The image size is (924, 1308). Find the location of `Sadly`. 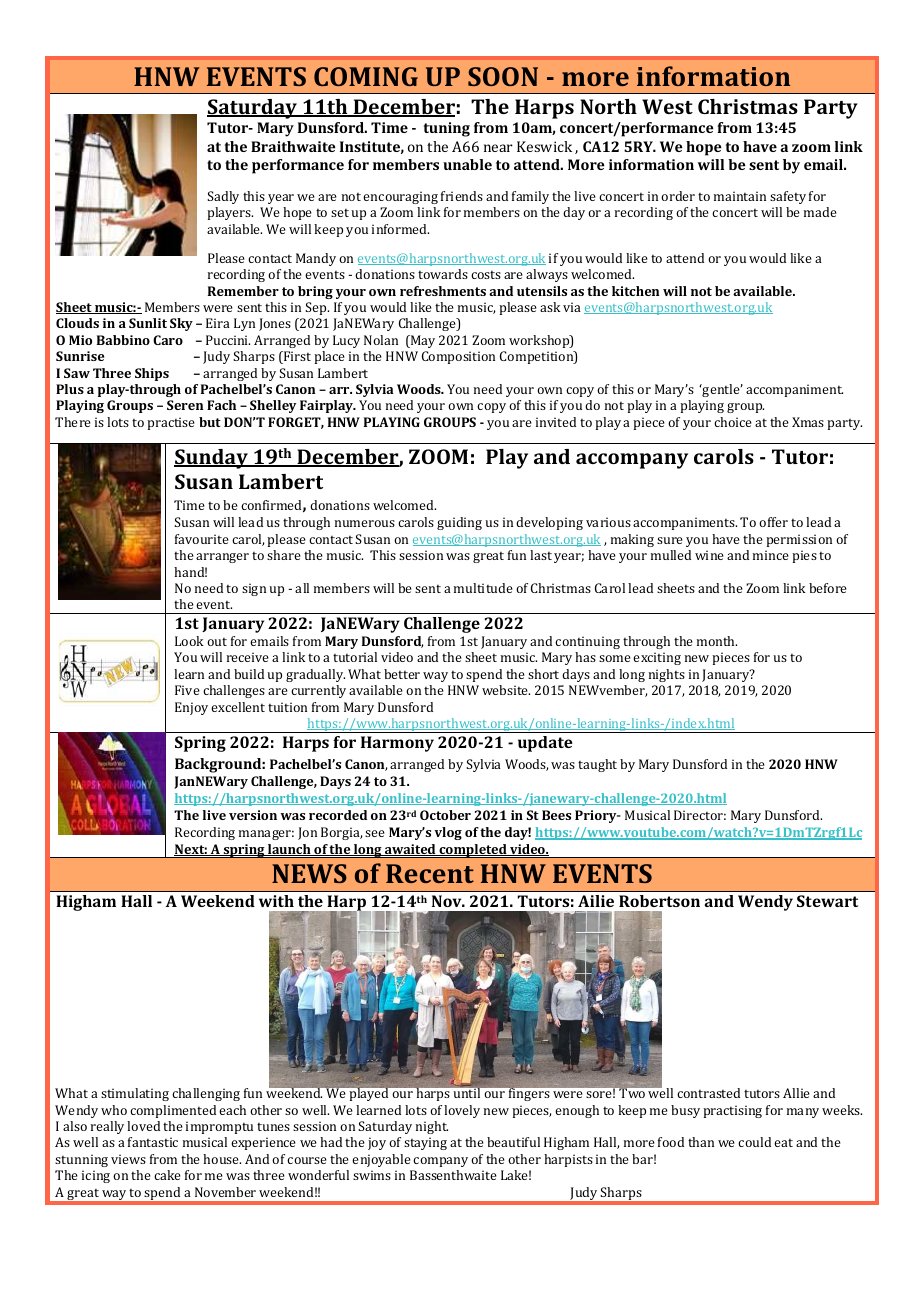

Sadly is located at coordinates (223, 197).
